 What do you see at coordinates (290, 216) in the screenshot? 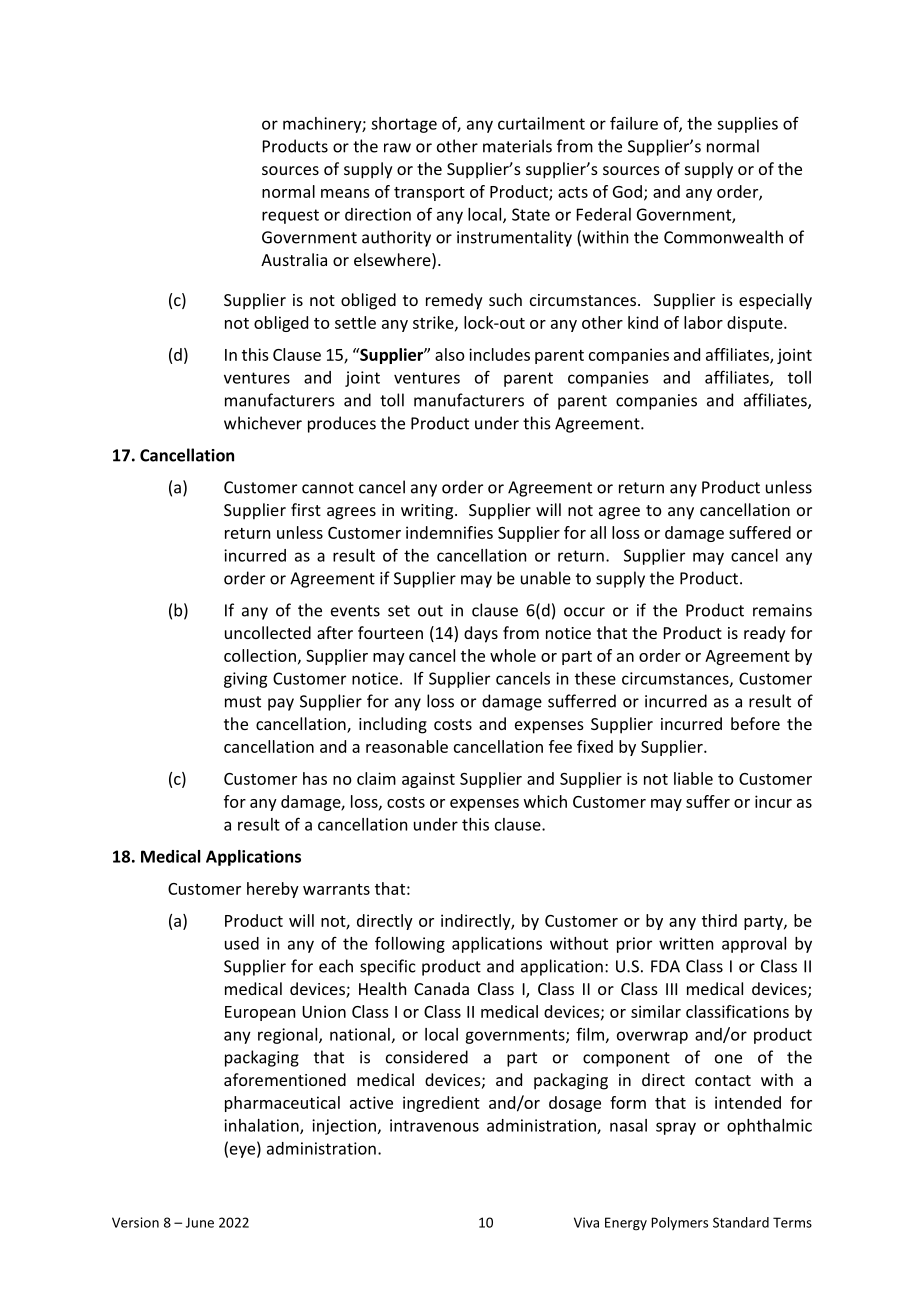
I see `request` at bounding box center [290, 216].
